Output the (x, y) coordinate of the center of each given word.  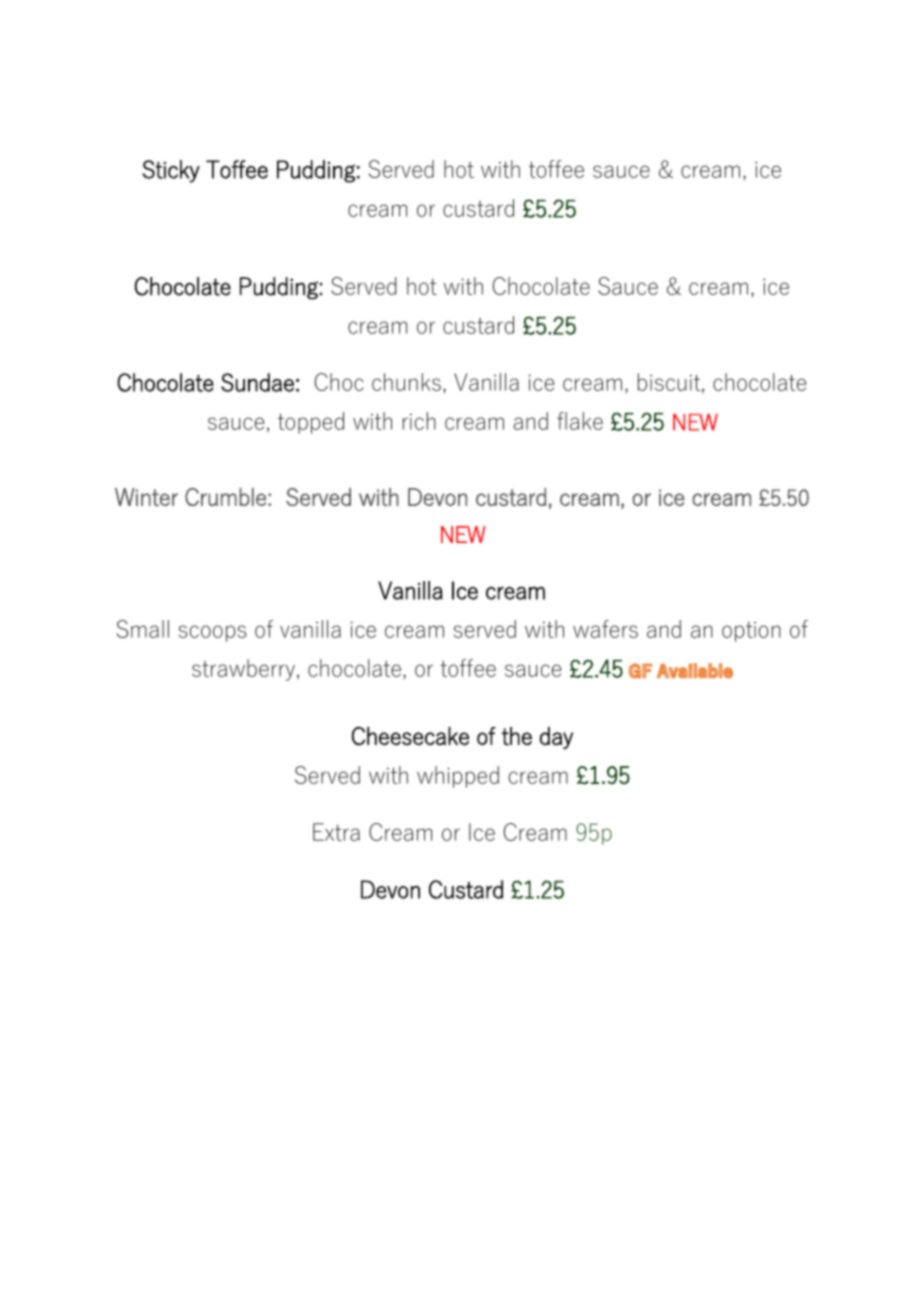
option (751, 632)
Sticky (171, 171)
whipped (458, 777)
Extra (336, 832)
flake (580, 421)
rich (419, 421)
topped (311, 423)
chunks (406, 382)
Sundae (257, 382)
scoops (212, 633)
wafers (605, 629)
